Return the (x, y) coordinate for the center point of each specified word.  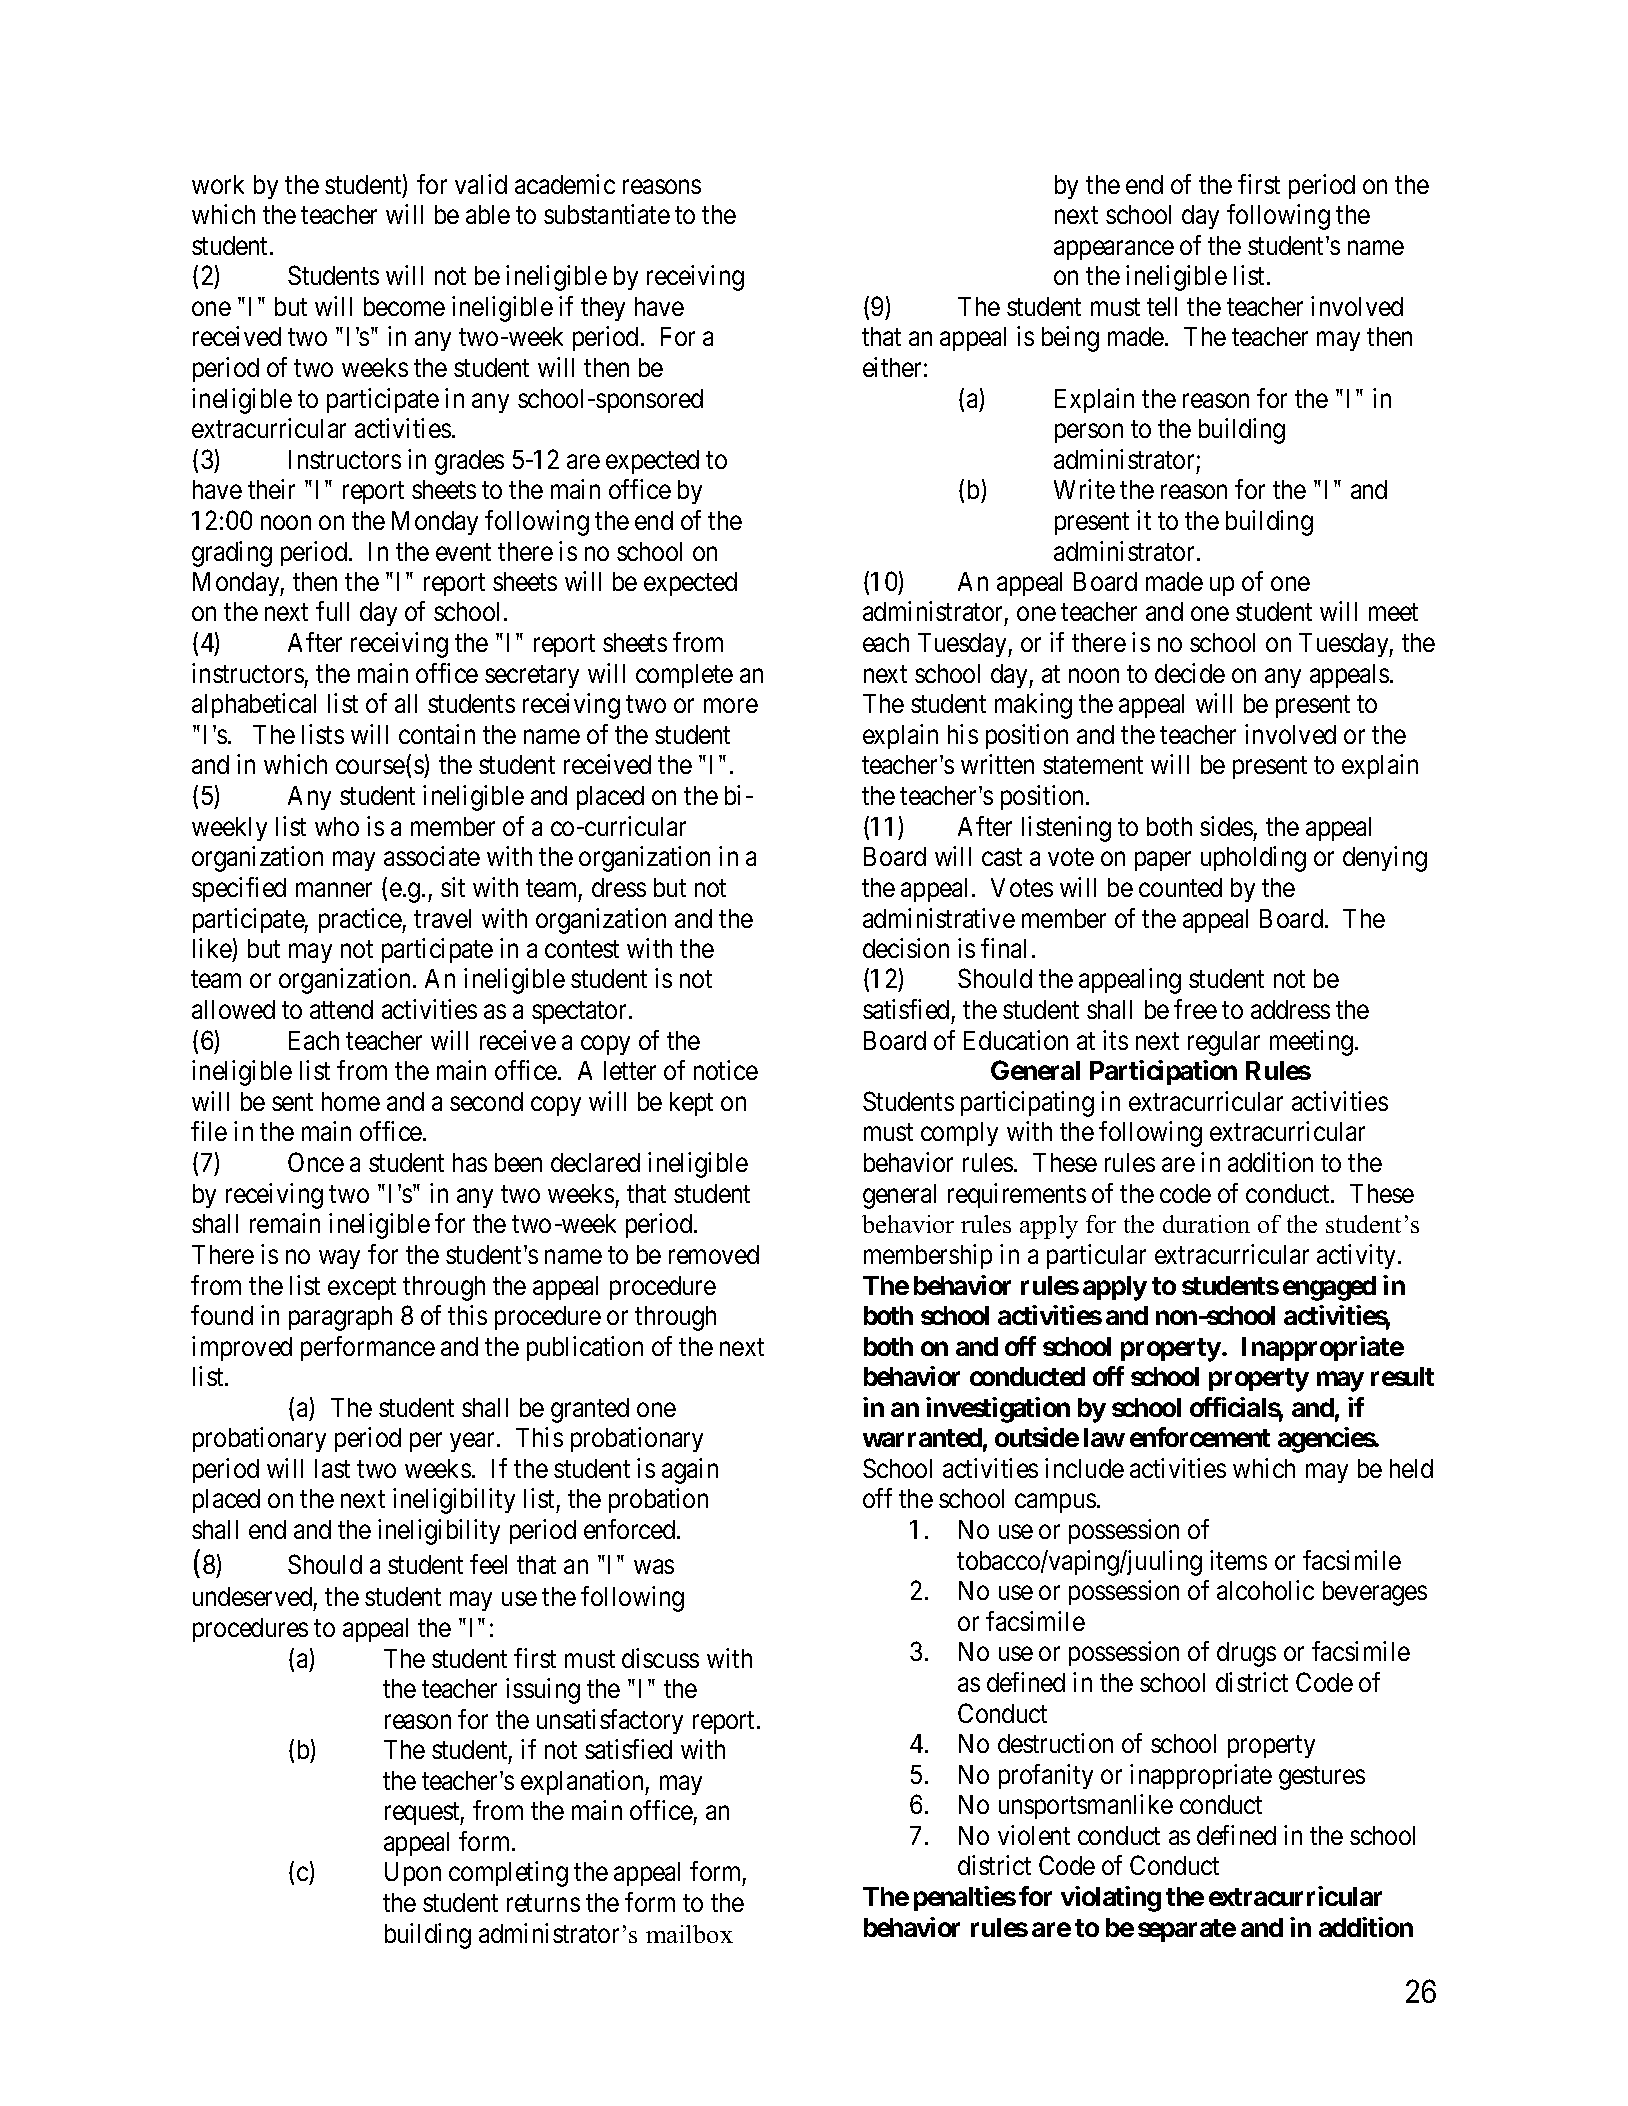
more (731, 706)
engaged (1329, 1288)
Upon (413, 1874)
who (337, 826)
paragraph (340, 1318)
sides (1226, 826)
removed (714, 1254)
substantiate (607, 214)
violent (1034, 1835)
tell (1162, 306)
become (404, 306)
